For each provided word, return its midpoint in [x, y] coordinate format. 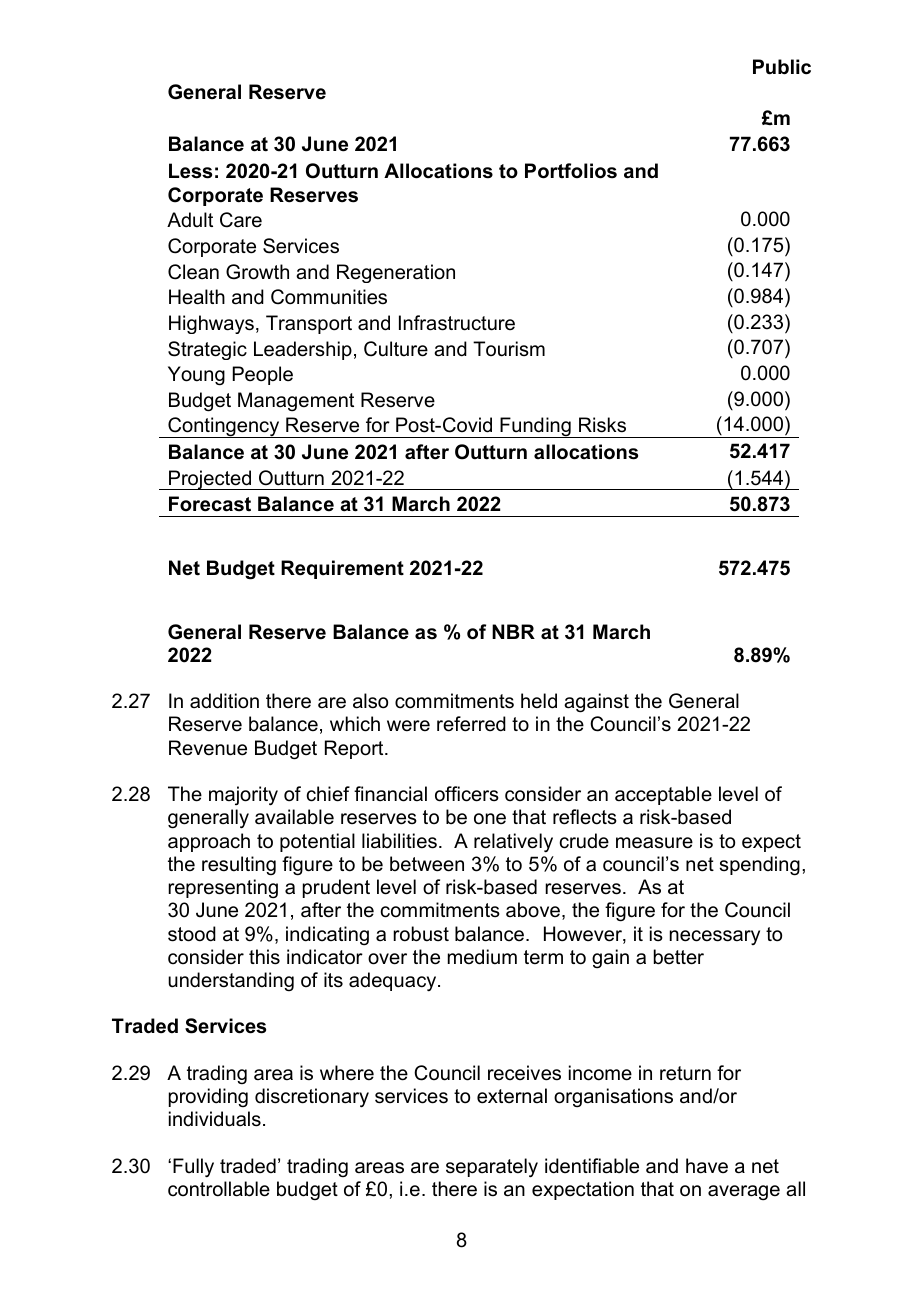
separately [492, 1168]
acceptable [663, 795]
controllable [219, 1189]
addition [224, 701]
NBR [513, 631]
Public [782, 67]
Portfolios [571, 171]
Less [190, 171]
